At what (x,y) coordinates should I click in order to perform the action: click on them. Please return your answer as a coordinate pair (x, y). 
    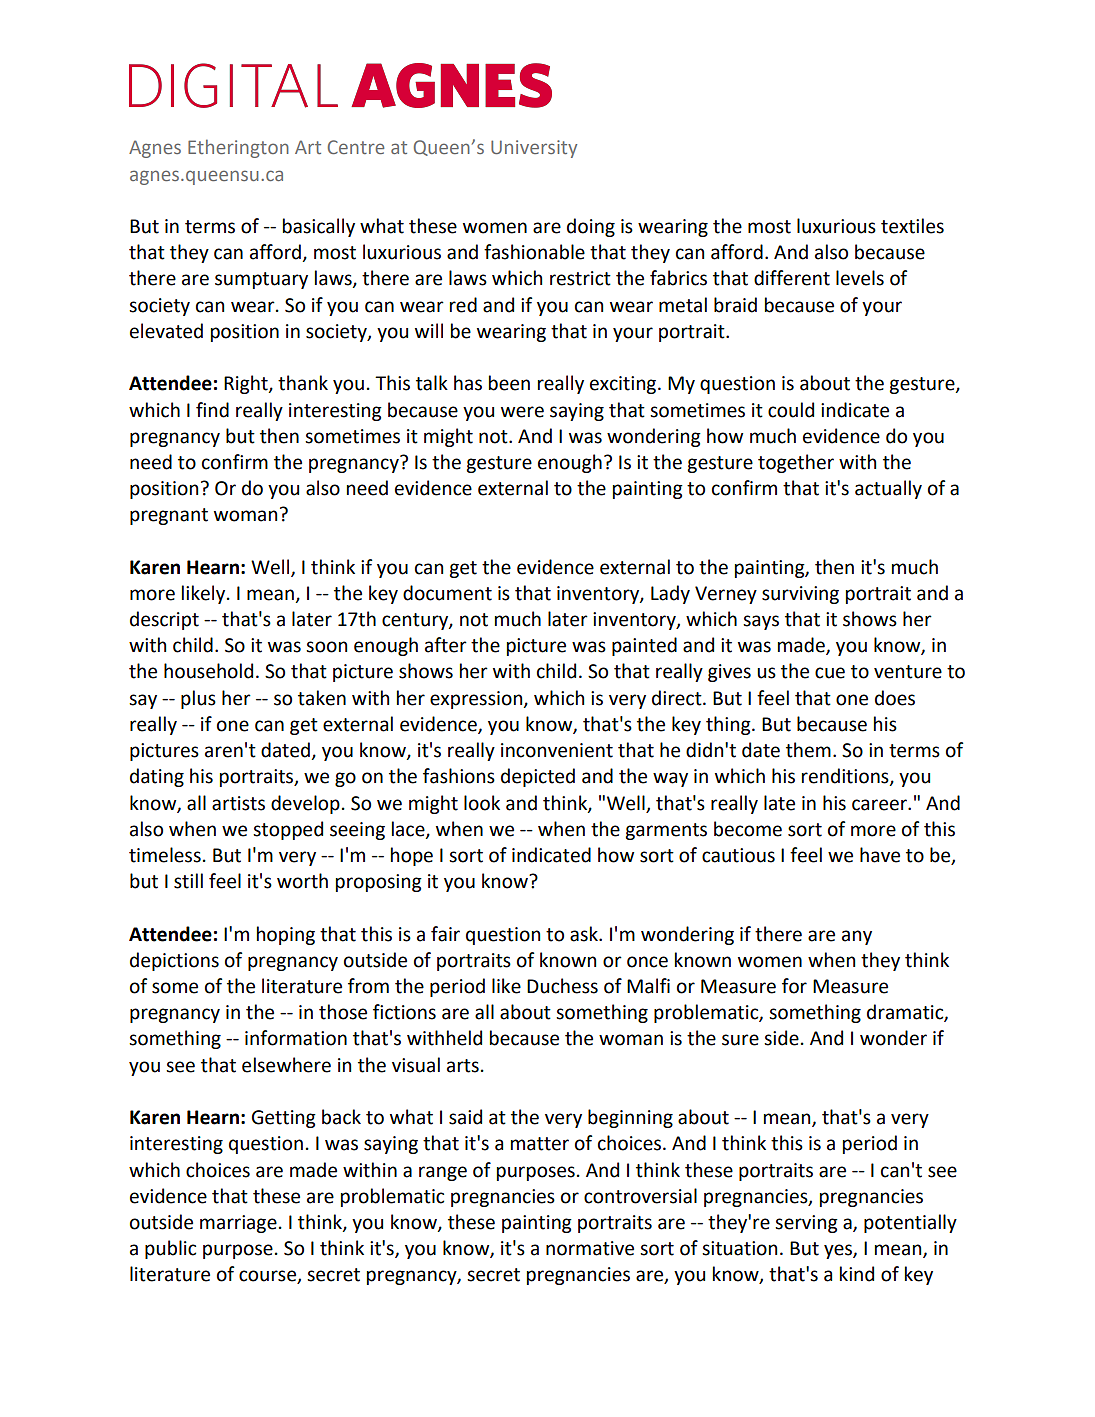
    Looking at the image, I should click on (808, 750).
